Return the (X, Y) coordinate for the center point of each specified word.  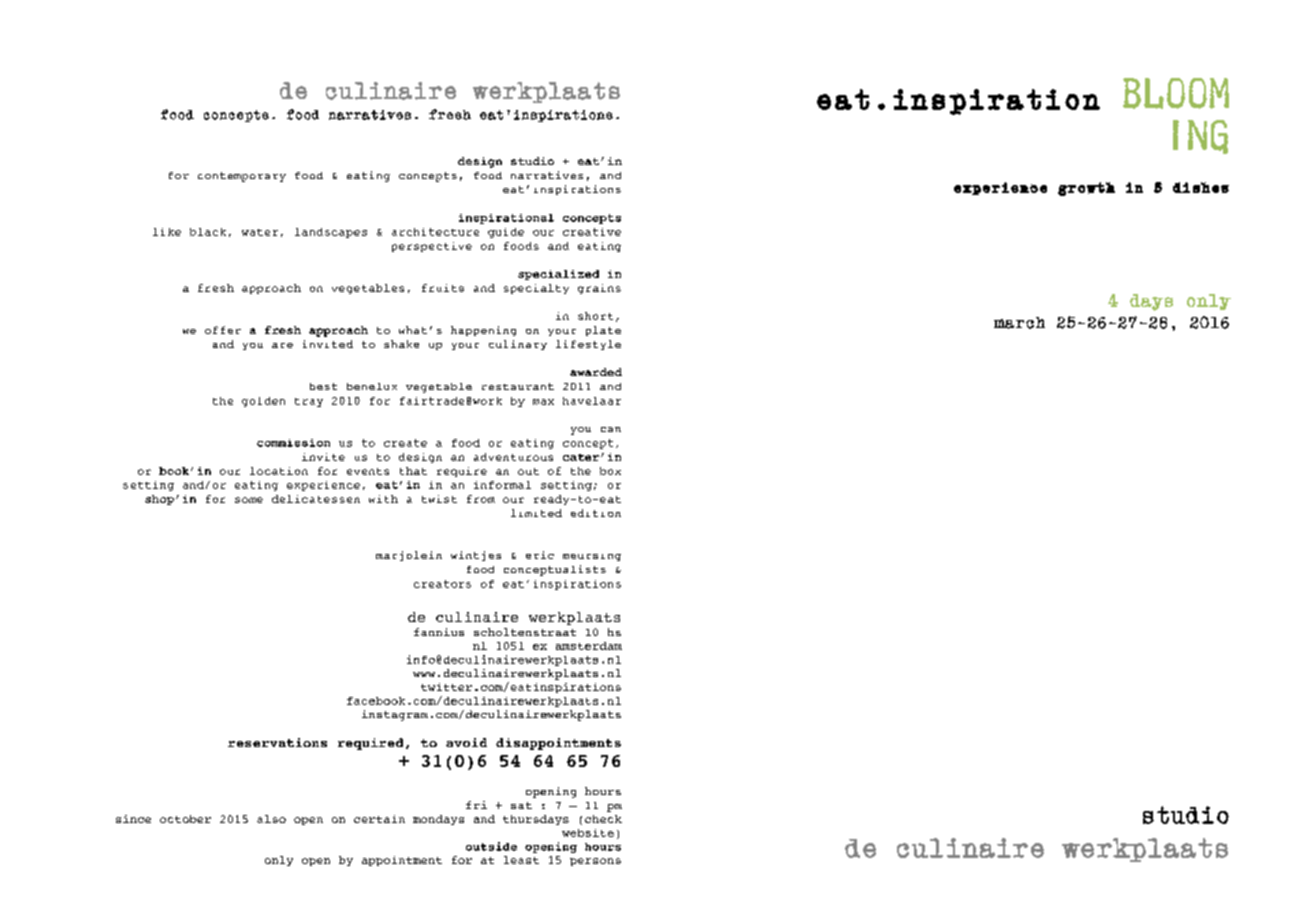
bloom (1176, 93)
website (588, 833)
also (271, 819)
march (1019, 323)
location (279, 471)
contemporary (242, 177)
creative (592, 232)
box (610, 471)
